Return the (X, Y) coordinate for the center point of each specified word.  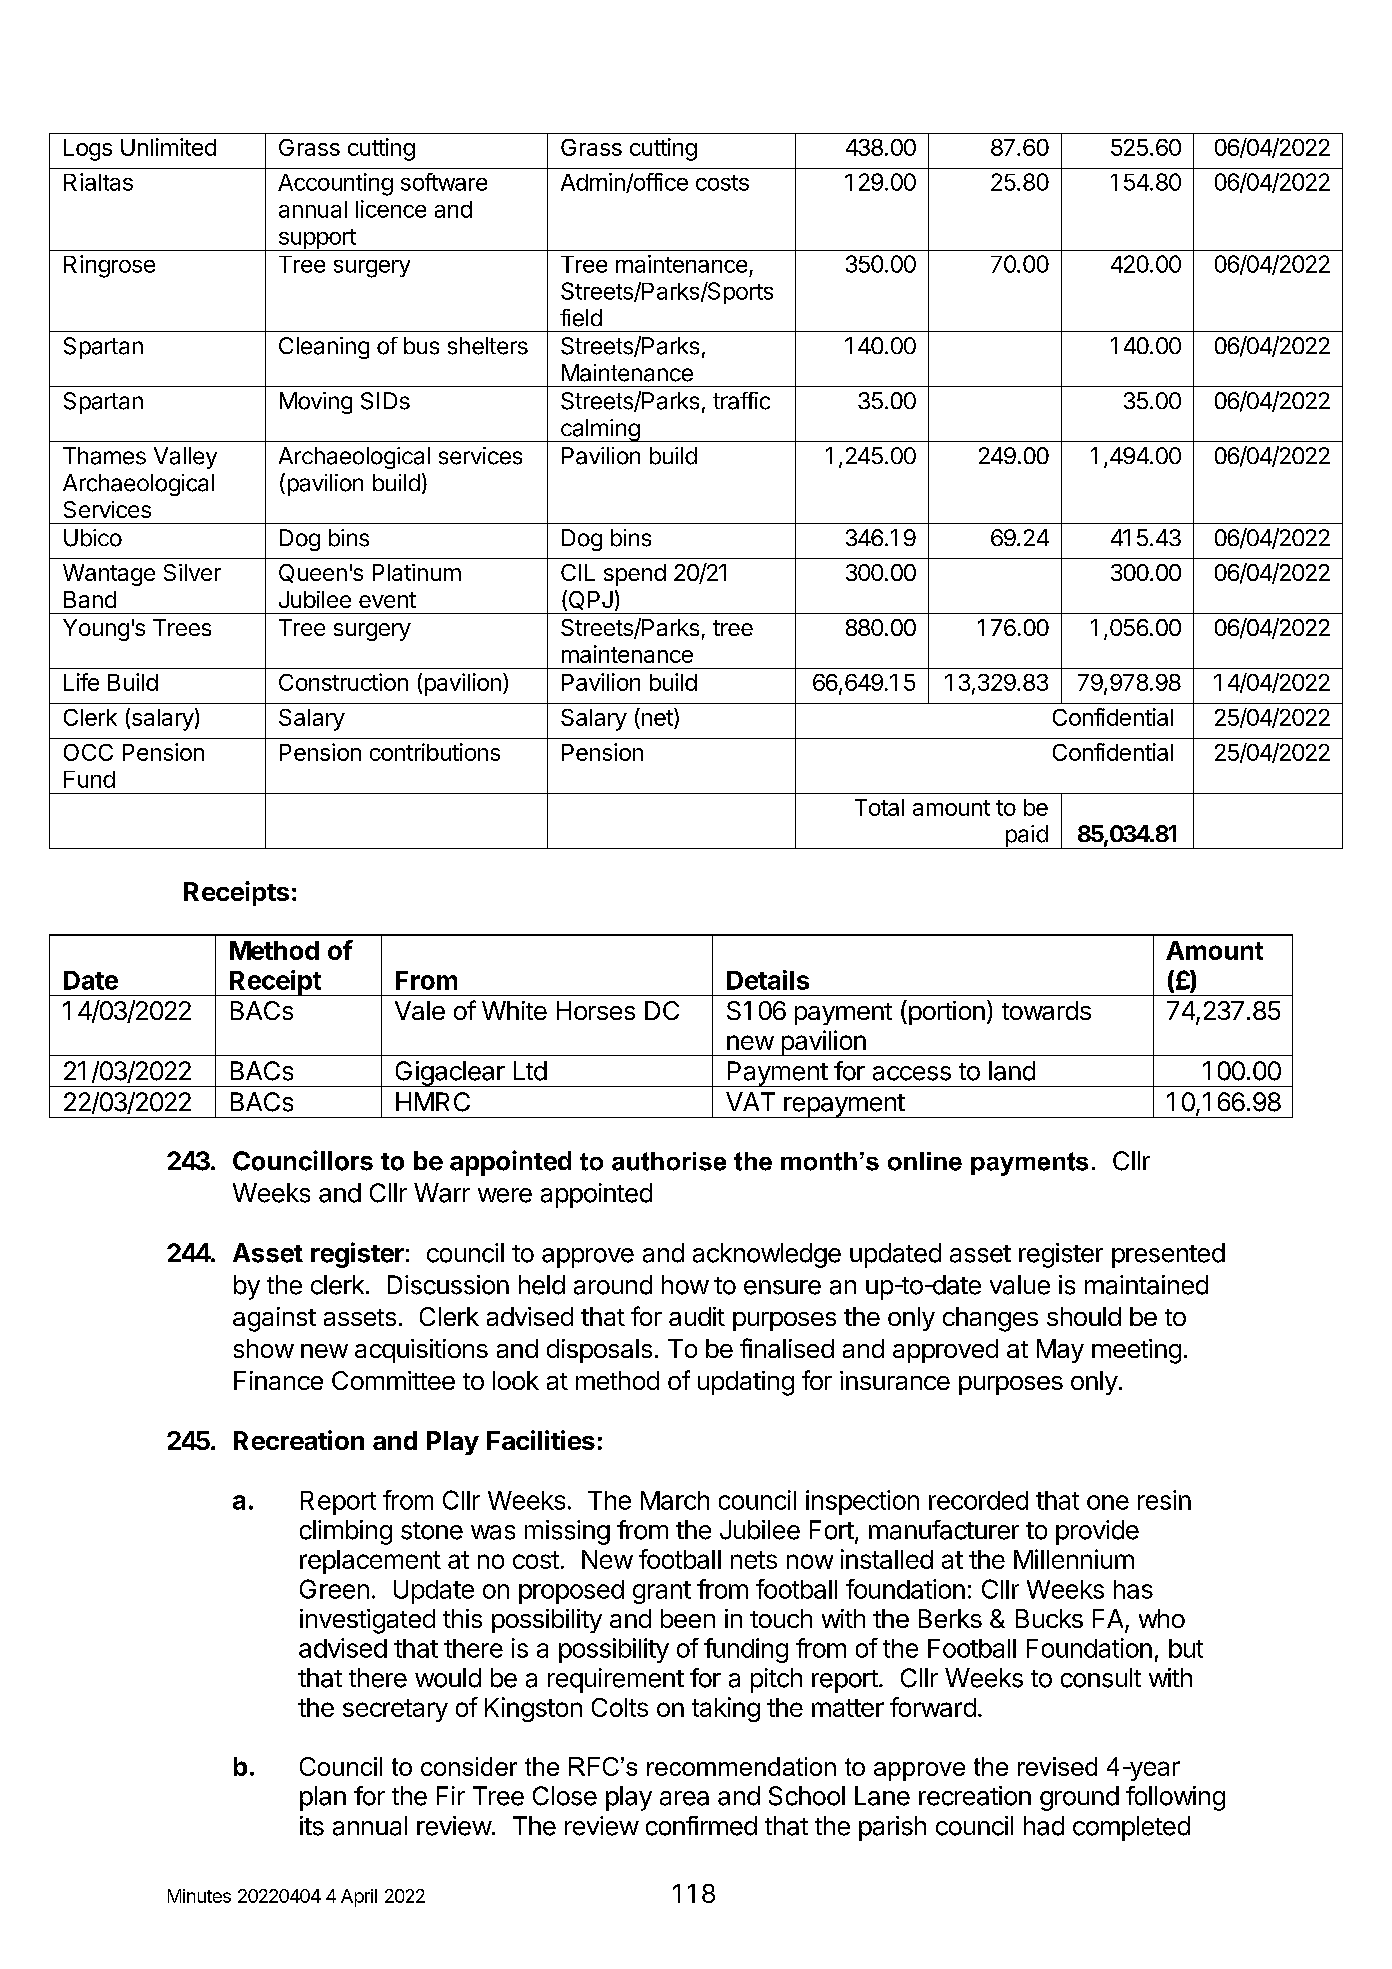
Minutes (199, 1896)
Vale (420, 1010)
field (581, 318)
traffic (741, 401)
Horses (596, 1010)
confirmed (701, 1826)
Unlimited (168, 147)
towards (1046, 1010)
